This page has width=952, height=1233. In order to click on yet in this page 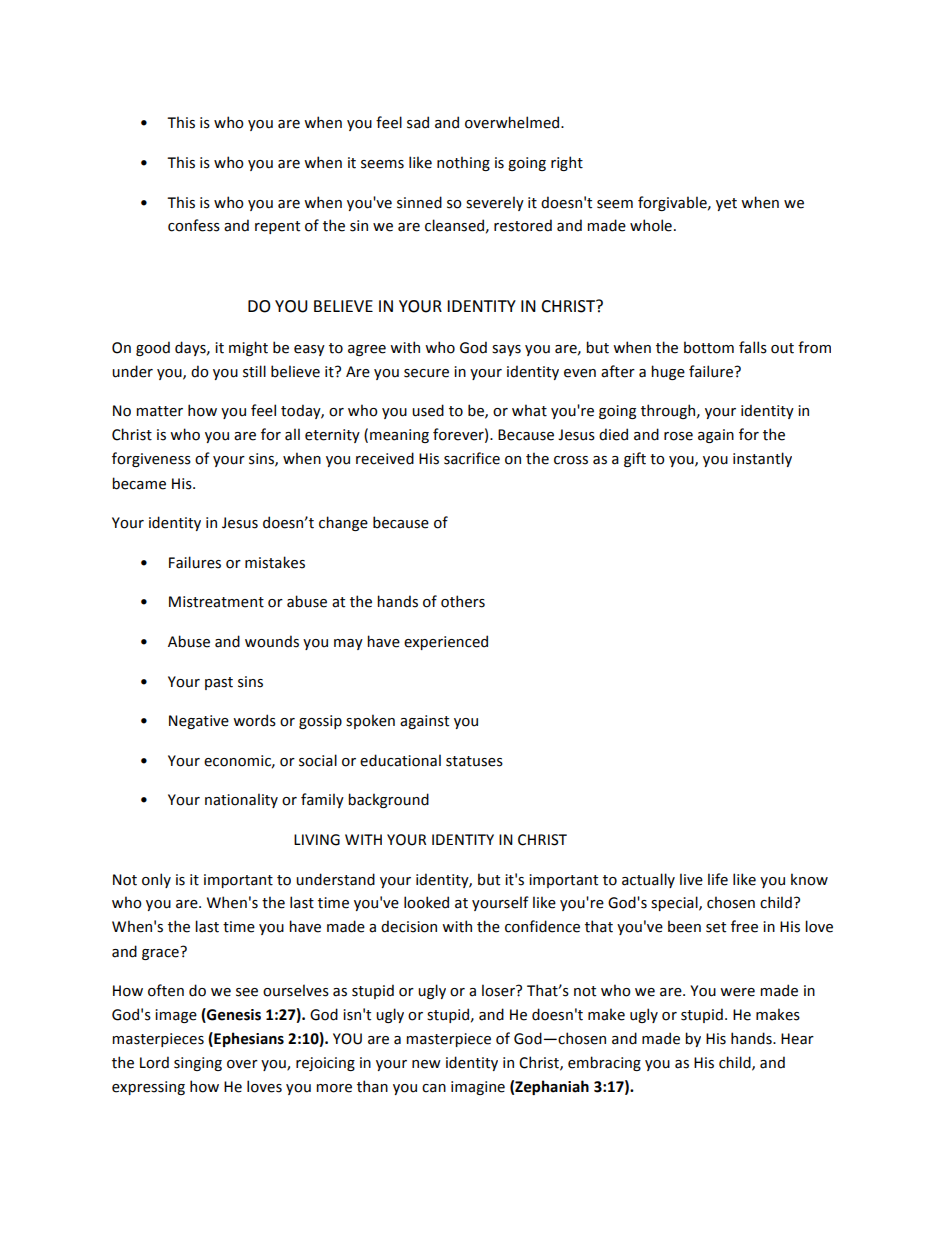, I will do `click(726, 204)`.
